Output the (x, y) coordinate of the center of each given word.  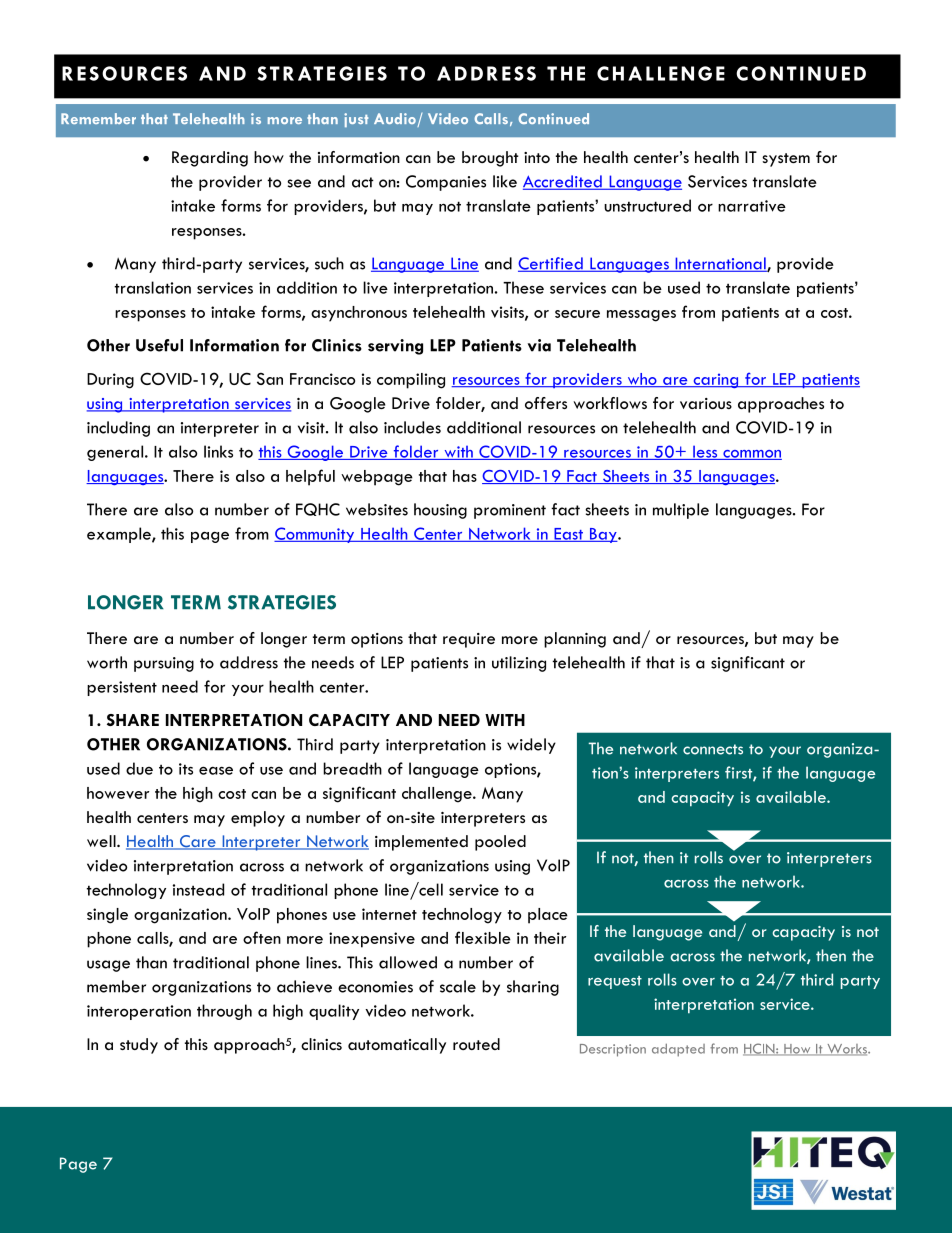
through (224, 1012)
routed (476, 1044)
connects (713, 749)
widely (531, 746)
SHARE (133, 720)
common (751, 455)
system (786, 160)
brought (490, 159)
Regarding (210, 159)
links (218, 451)
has (465, 476)
